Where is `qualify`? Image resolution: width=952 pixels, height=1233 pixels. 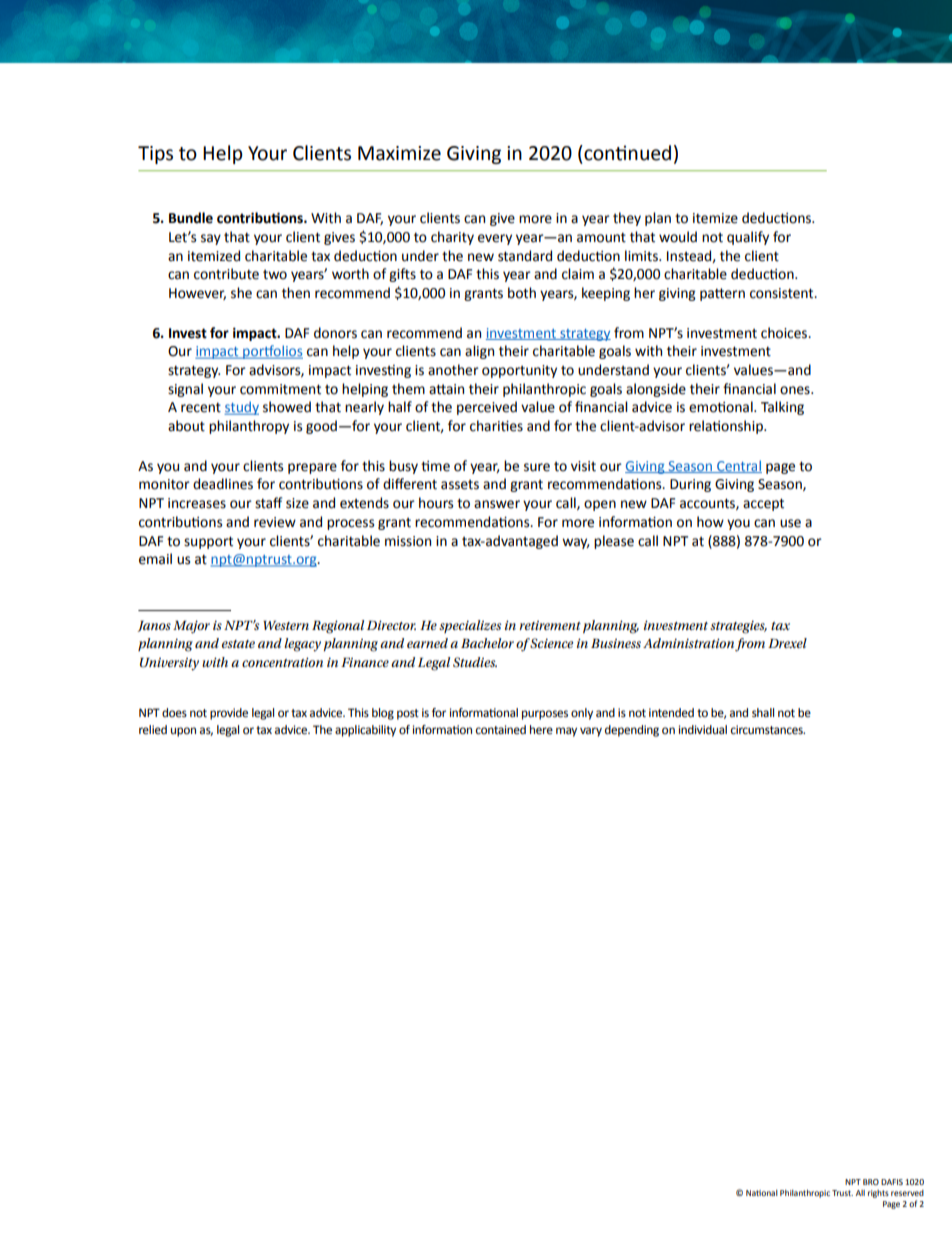 qualify is located at coordinates (748, 238).
